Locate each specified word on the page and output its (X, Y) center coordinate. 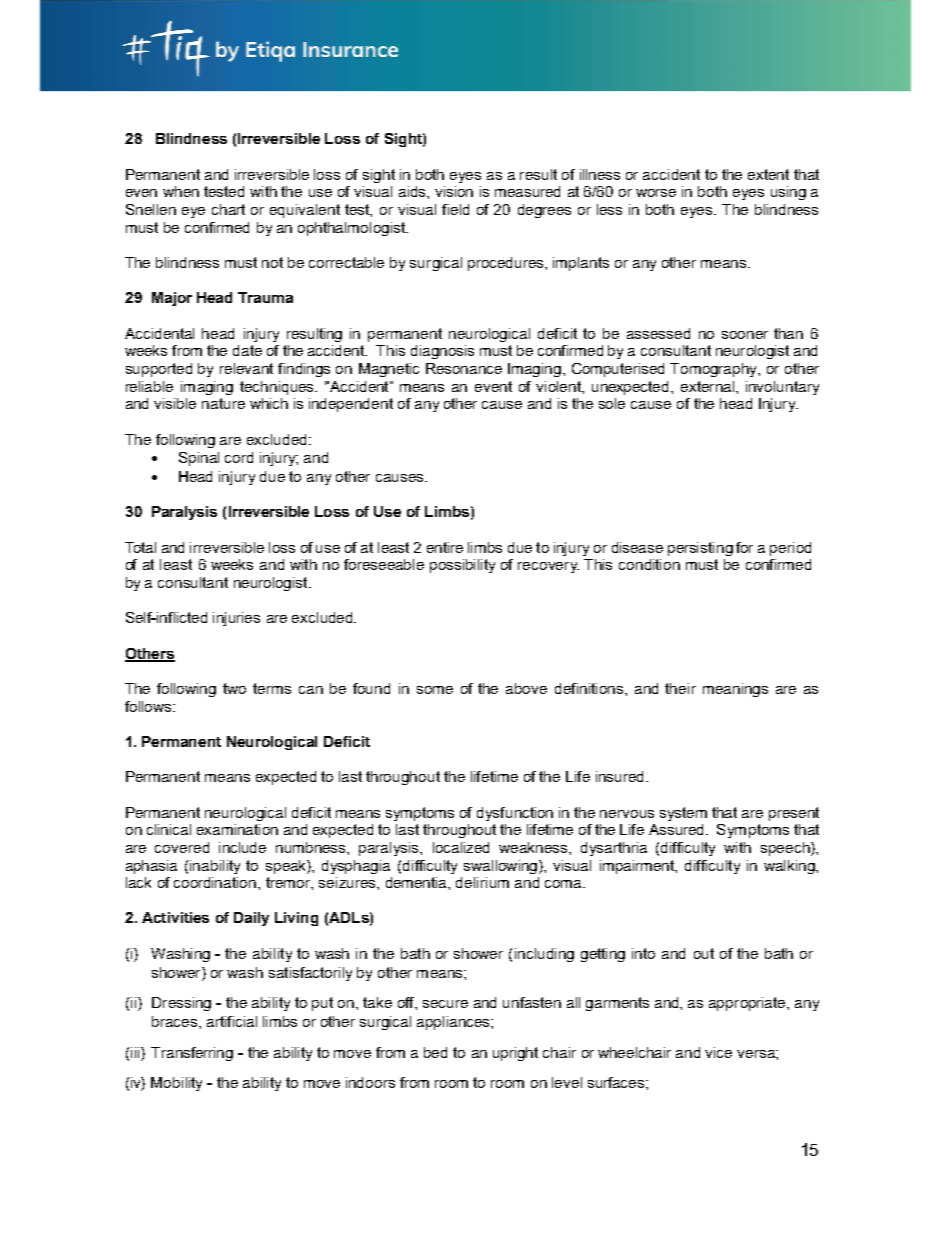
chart (228, 209)
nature (223, 403)
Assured (678, 829)
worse (656, 193)
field (455, 209)
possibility (462, 566)
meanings (735, 690)
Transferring (192, 1054)
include (242, 847)
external (709, 386)
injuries (236, 619)
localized (461, 847)
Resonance (464, 368)
